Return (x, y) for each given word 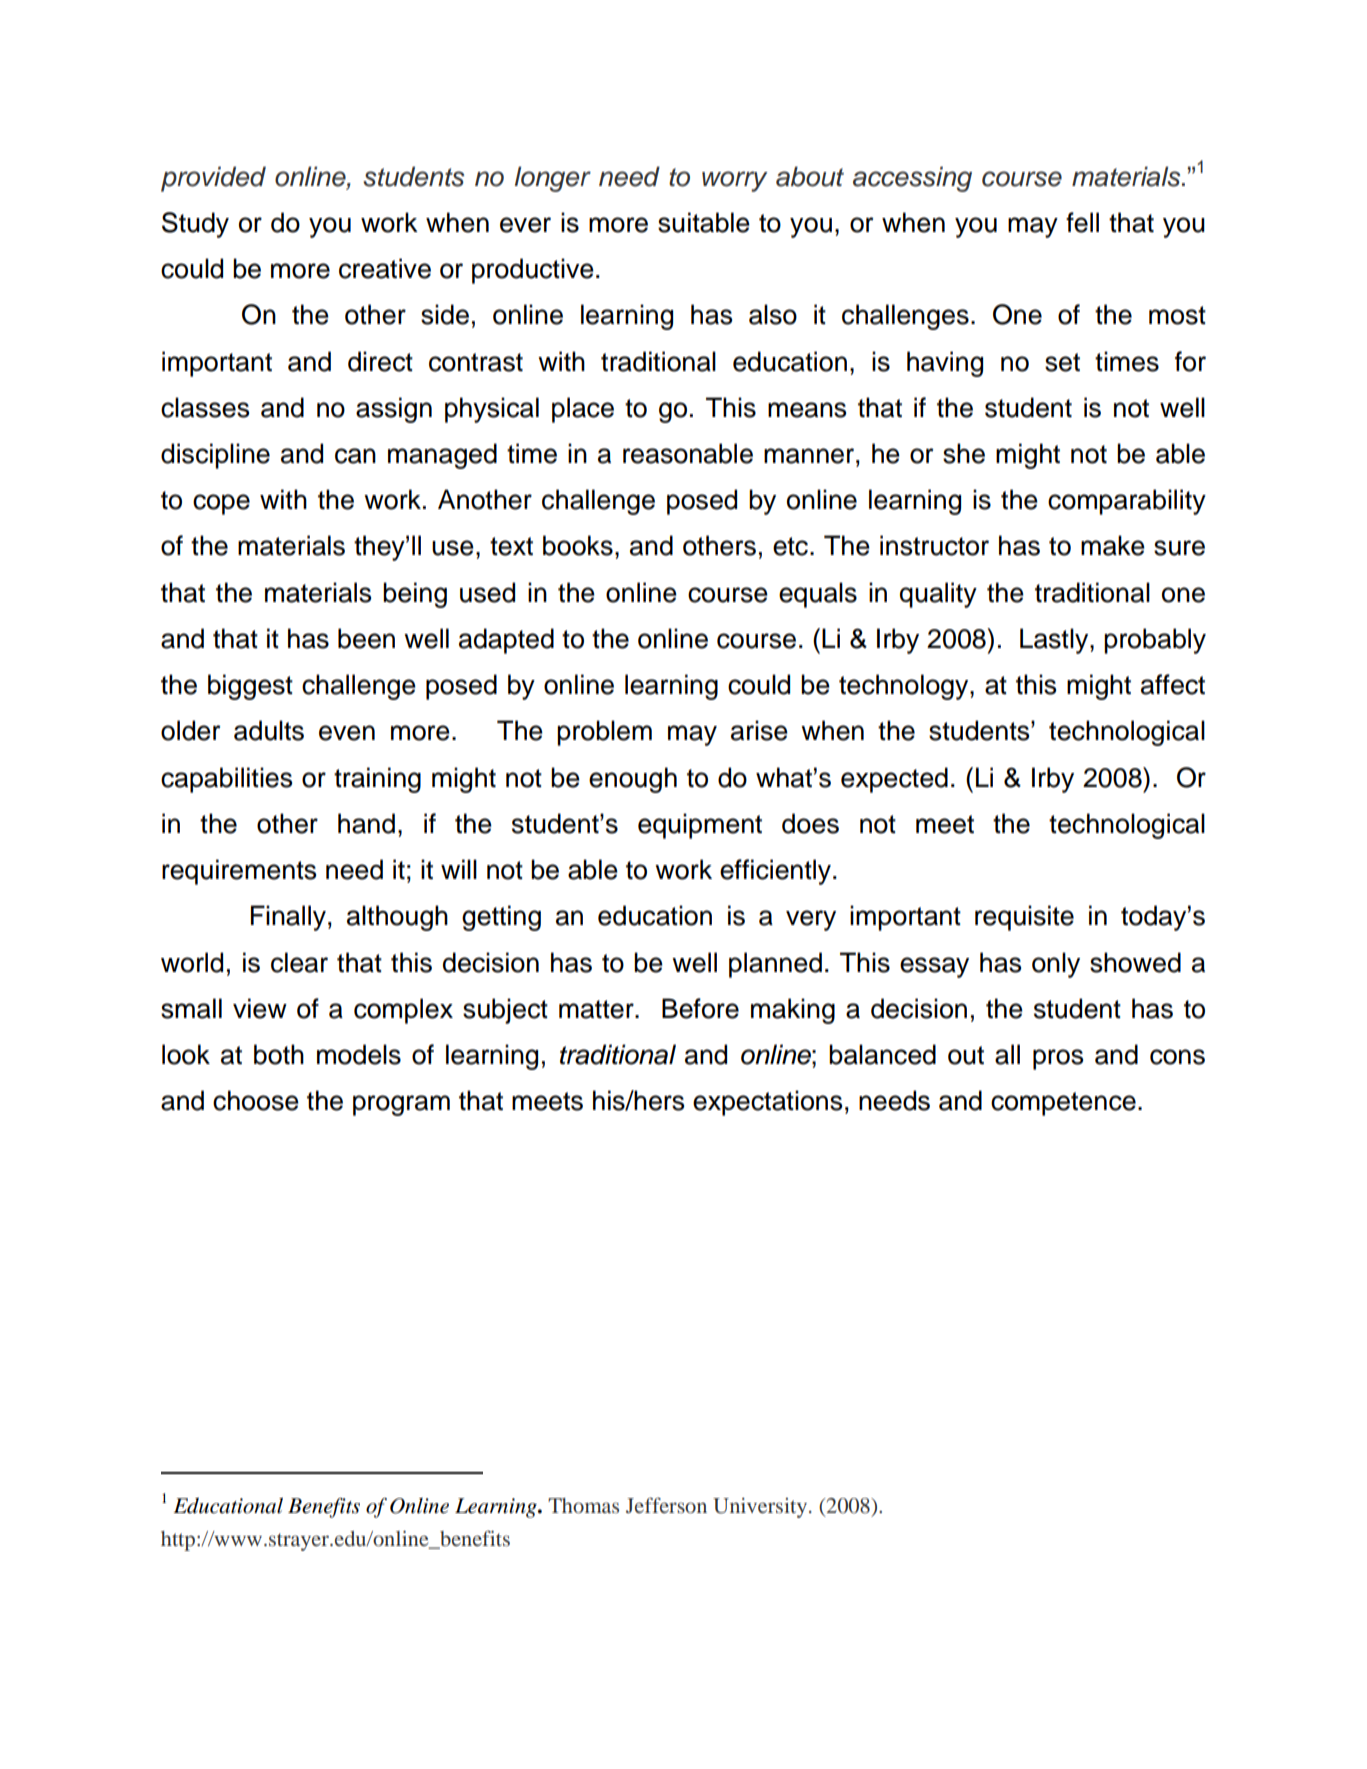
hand (366, 823)
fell (1082, 222)
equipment (700, 826)
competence (1063, 1104)
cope (221, 504)
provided (213, 179)
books (578, 545)
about (810, 176)
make (1113, 545)
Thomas (583, 1505)
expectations (767, 1103)
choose (256, 1100)
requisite (1024, 918)
